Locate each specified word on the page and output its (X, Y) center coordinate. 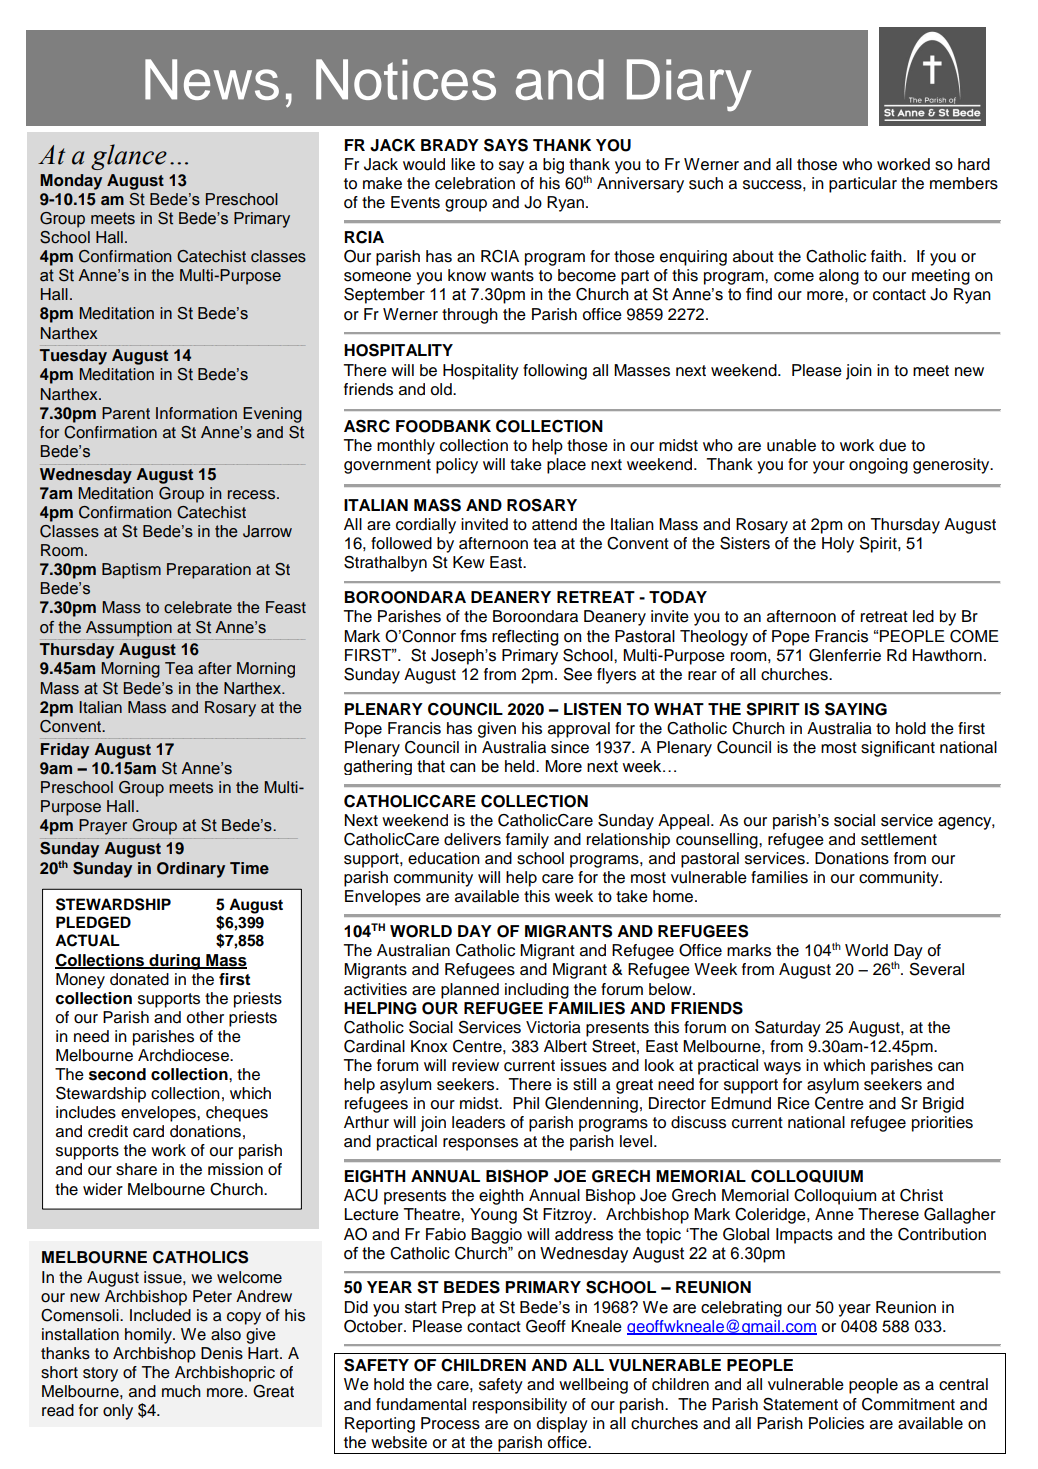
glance (129, 157)
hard (974, 164)
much (181, 1391)
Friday (65, 751)
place (566, 466)
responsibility (520, 1406)
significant (898, 749)
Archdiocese (184, 1055)
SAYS (506, 145)
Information (196, 413)
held (521, 766)
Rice (794, 1103)
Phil (526, 1103)
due (892, 445)
